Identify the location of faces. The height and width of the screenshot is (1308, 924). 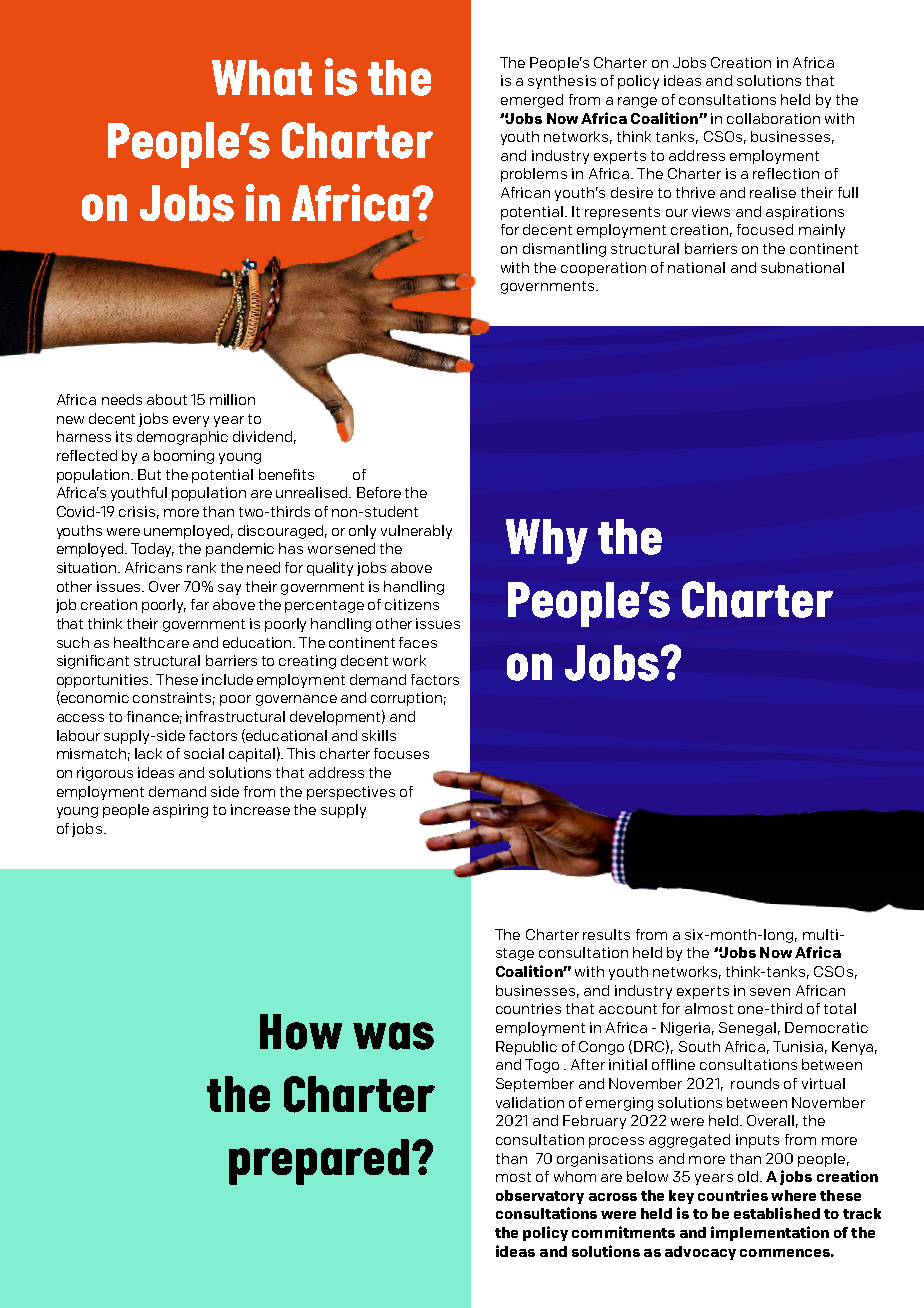
(418, 642).
